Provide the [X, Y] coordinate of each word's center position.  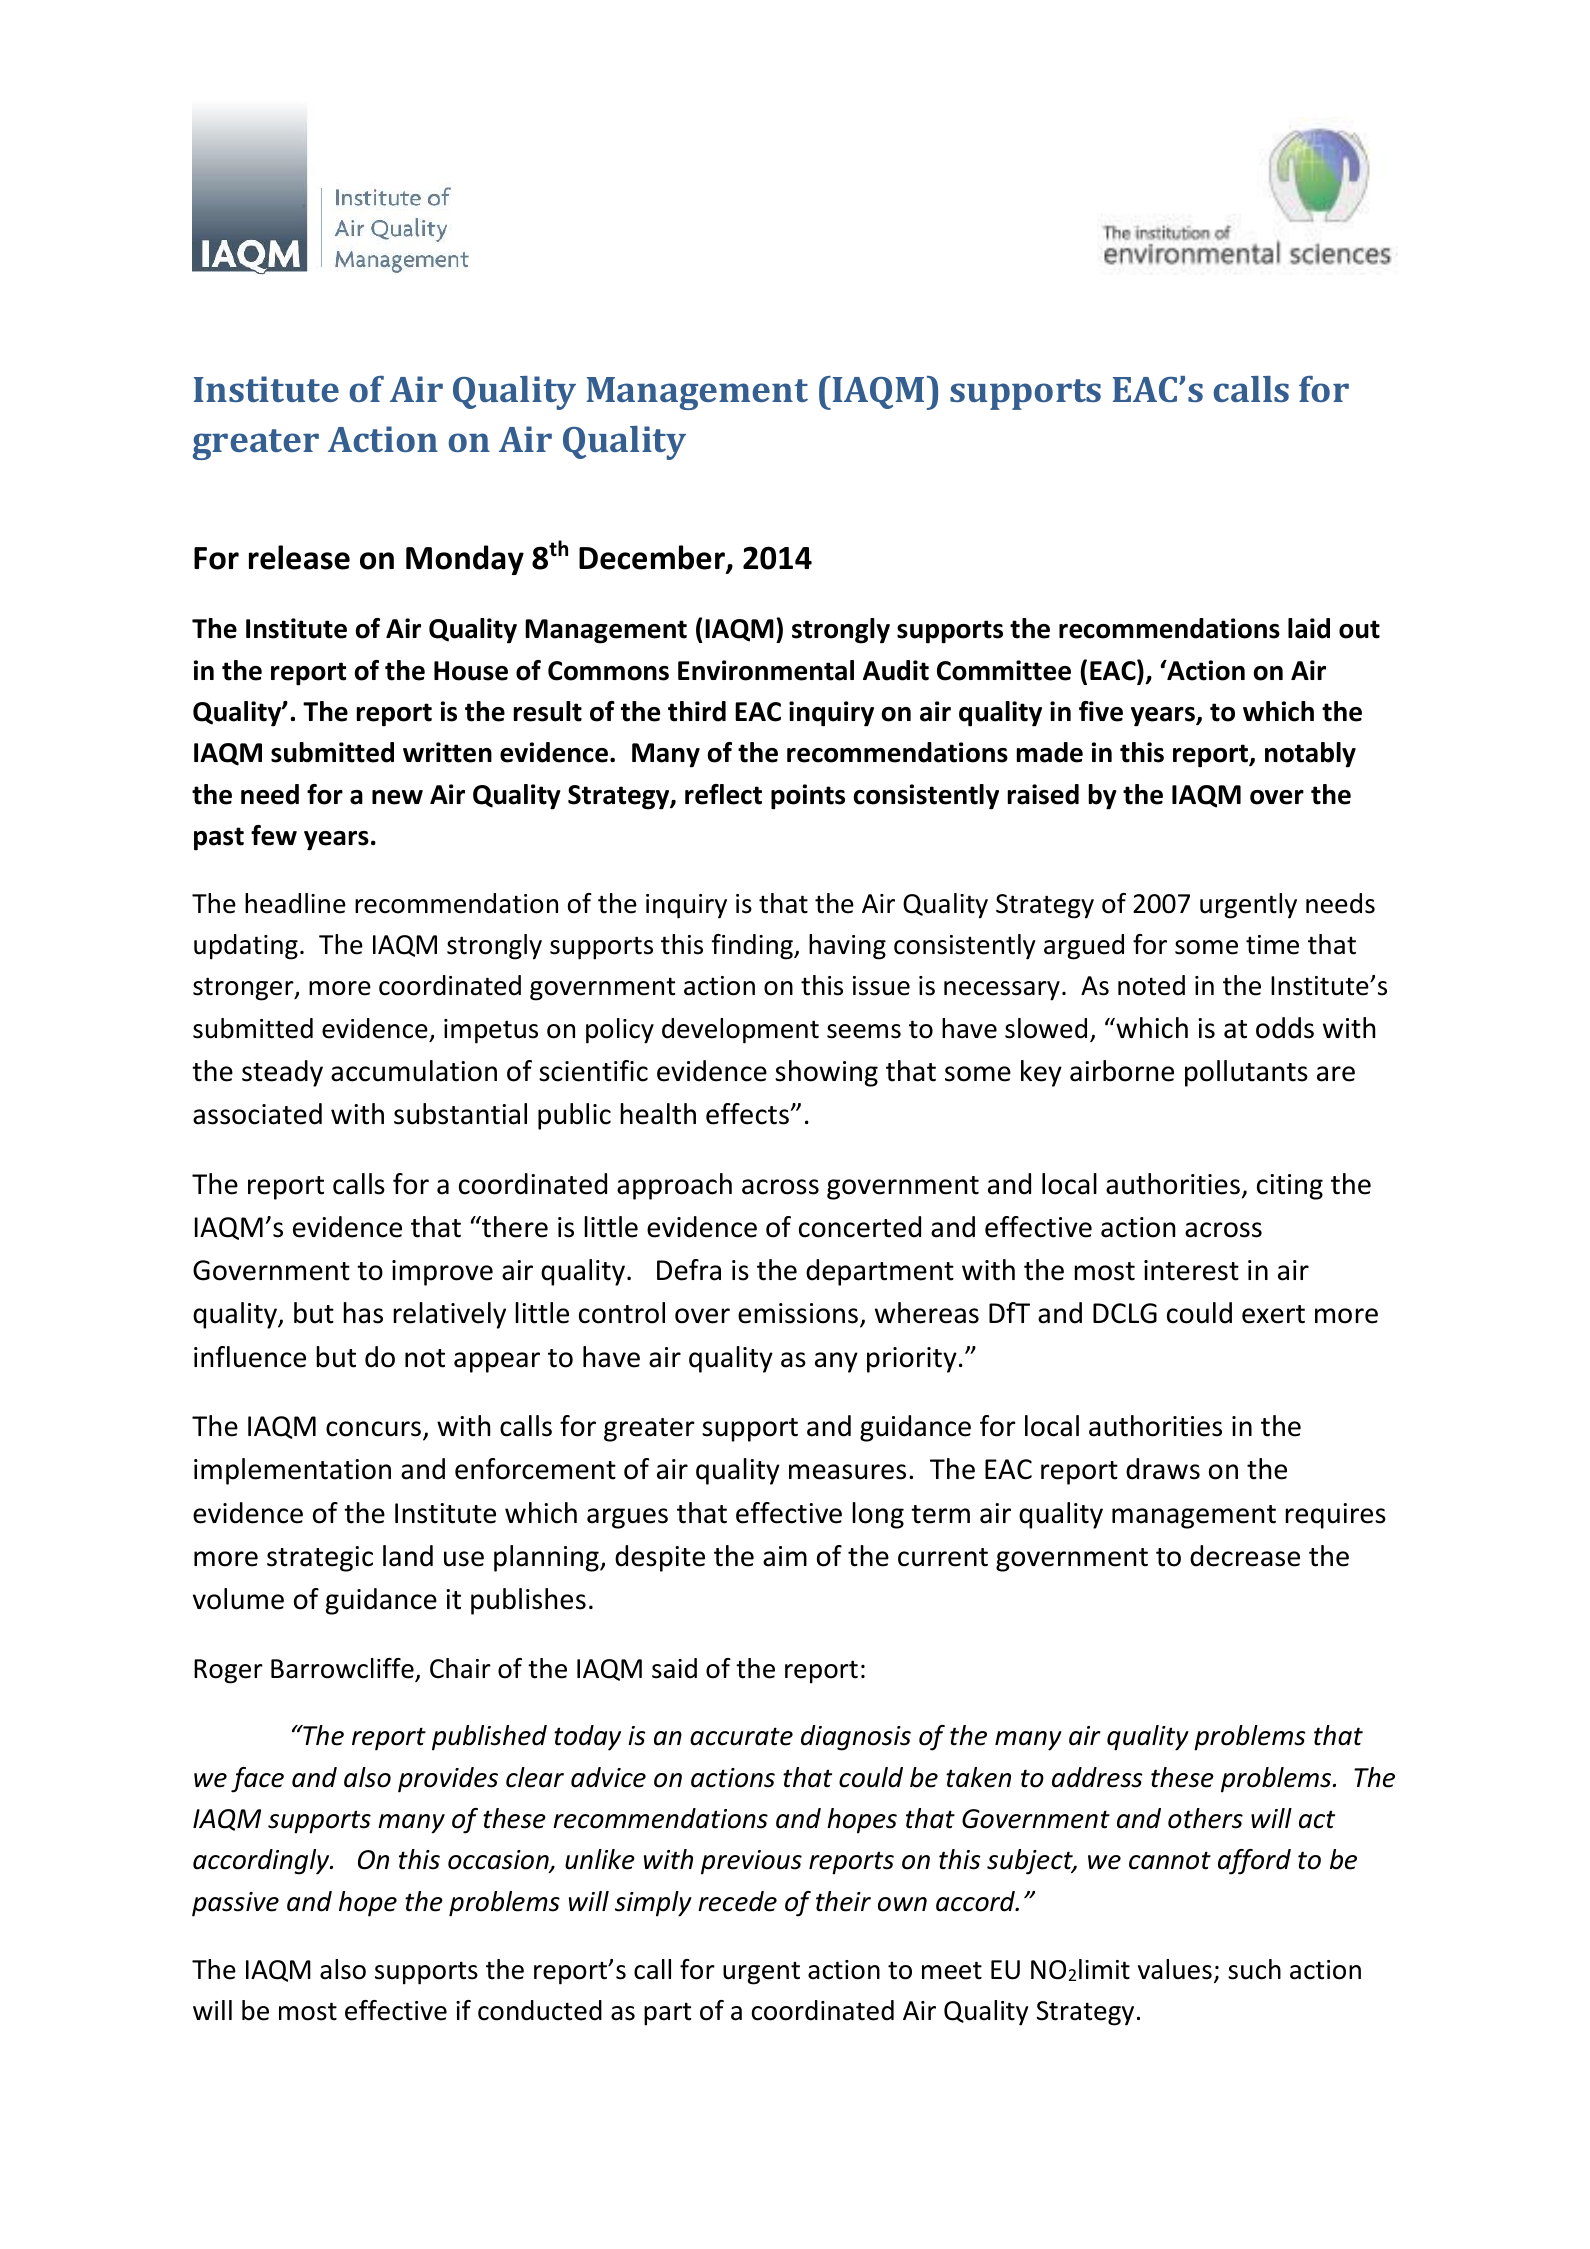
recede [737, 1901]
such [1254, 1969]
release [299, 557]
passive [235, 1904]
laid [1309, 628]
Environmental [766, 670]
